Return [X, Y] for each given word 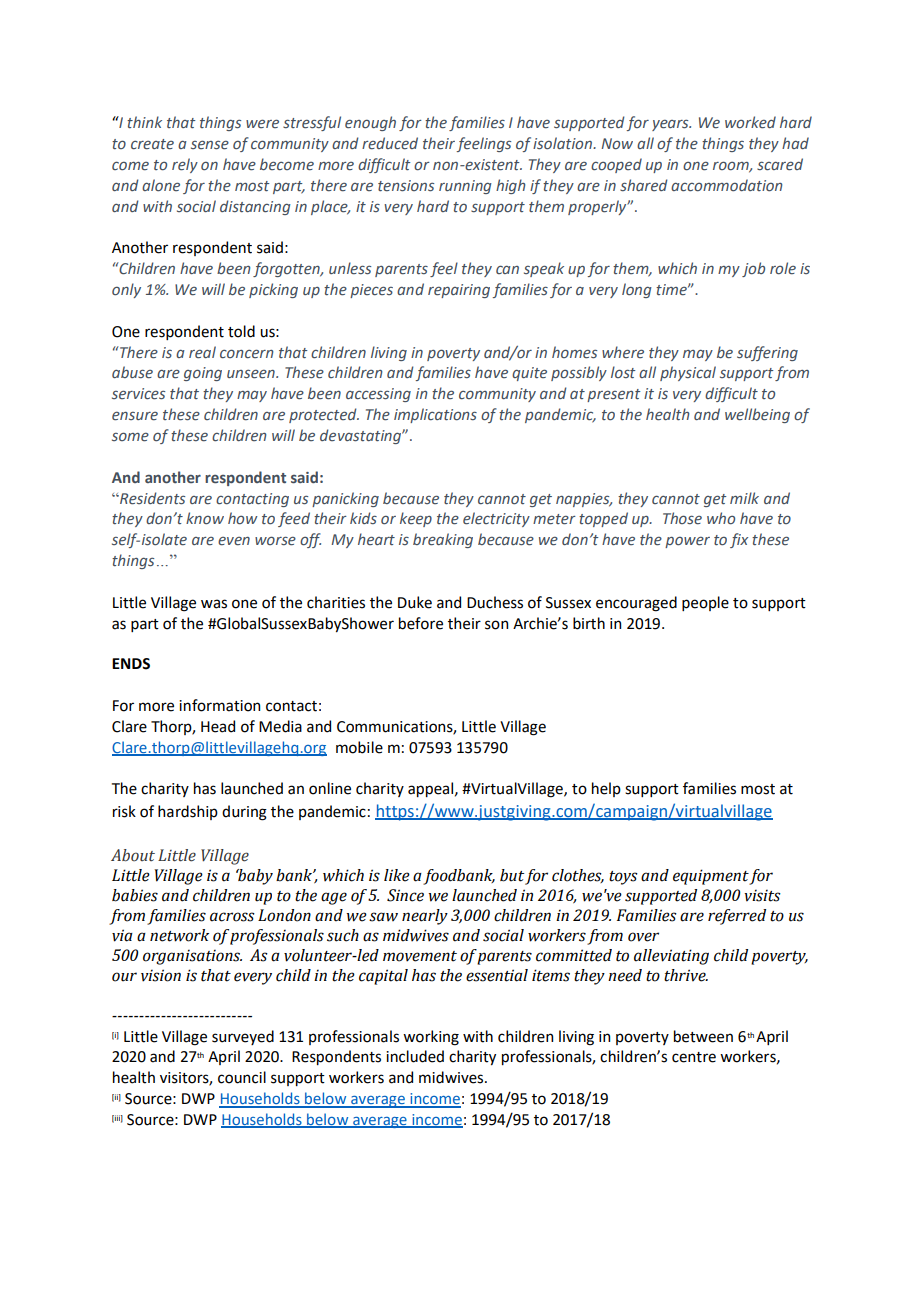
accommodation [726, 185]
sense [210, 145]
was [214, 604]
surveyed [243, 1037]
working [431, 1038]
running [465, 187]
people [705, 603]
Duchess [495, 602]
